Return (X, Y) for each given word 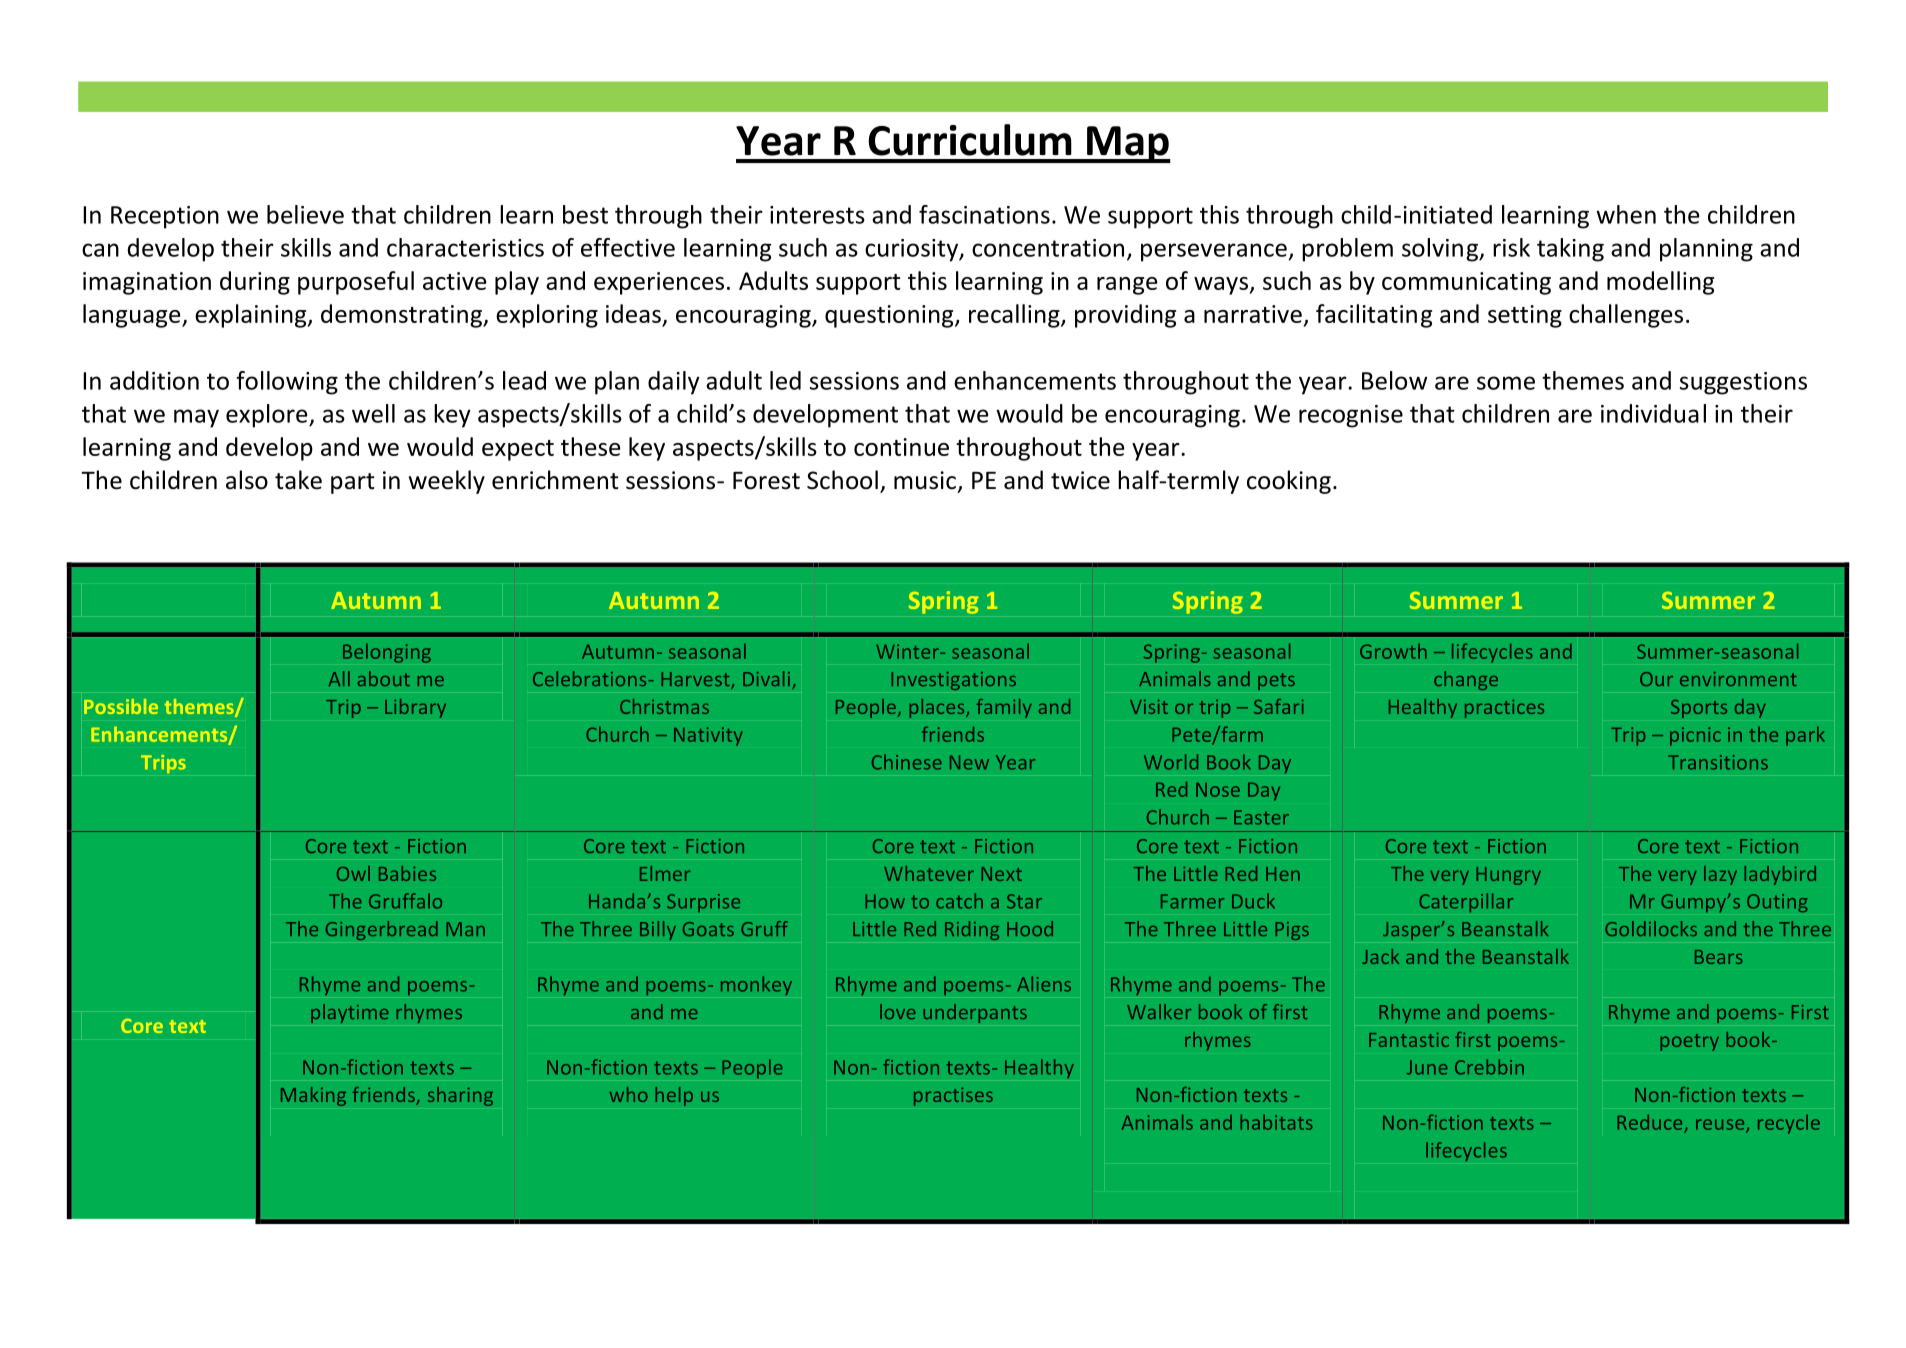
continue (901, 447)
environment (1738, 679)
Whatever (929, 873)
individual (1653, 413)
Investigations (953, 681)
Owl (353, 873)
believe (305, 214)
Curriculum (970, 140)
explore (268, 416)
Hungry (1508, 876)
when (1626, 214)
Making (313, 1096)
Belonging (387, 653)
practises (953, 1096)
